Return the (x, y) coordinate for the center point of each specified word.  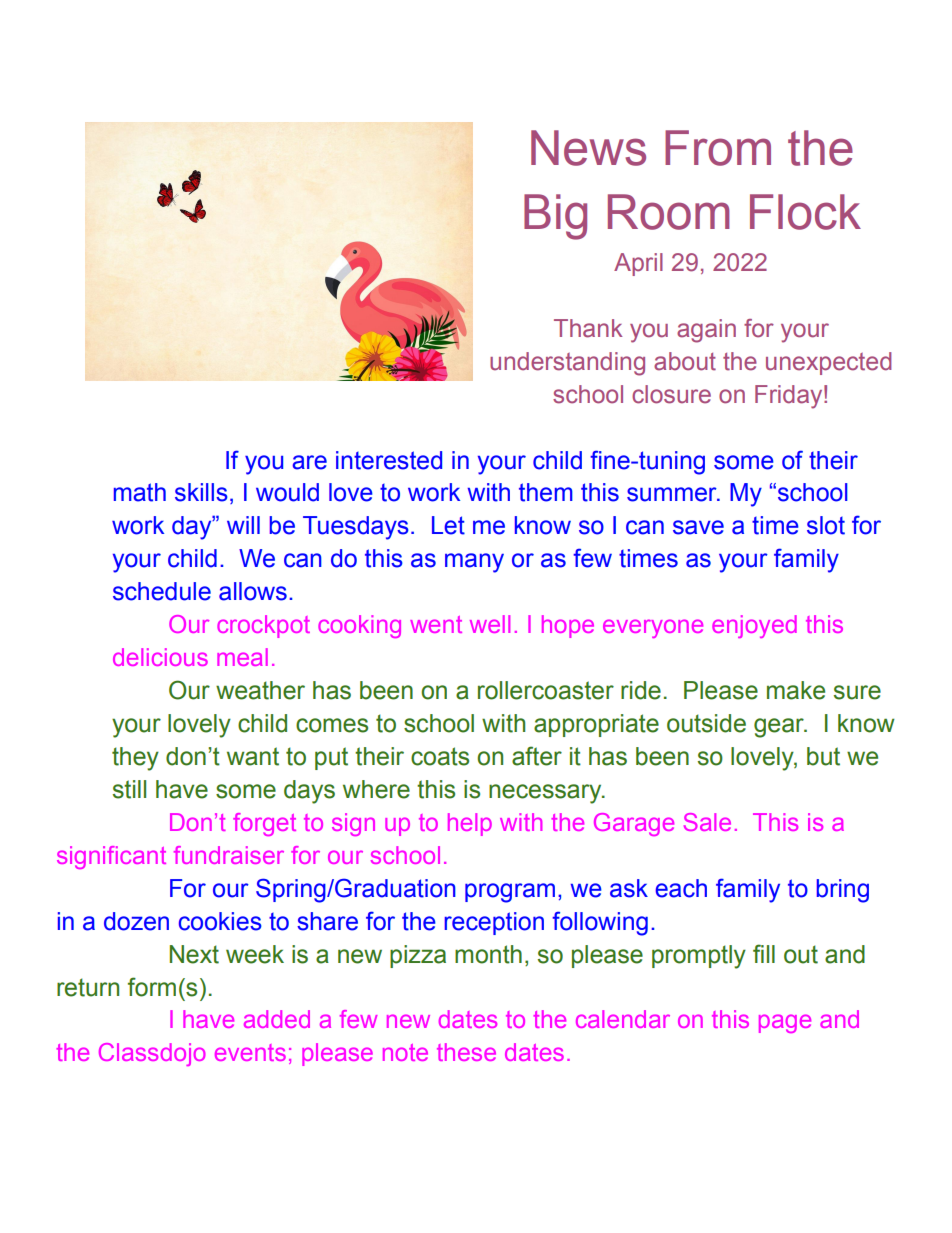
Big (555, 217)
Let (448, 525)
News (588, 148)
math (140, 492)
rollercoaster (546, 690)
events (250, 1052)
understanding (567, 364)
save (698, 527)
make (796, 690)
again (706, 331)
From (718, 148)
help (470, 824)
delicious (160, 657)
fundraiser (229, 855)
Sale (707, 822)
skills (201, 492)
